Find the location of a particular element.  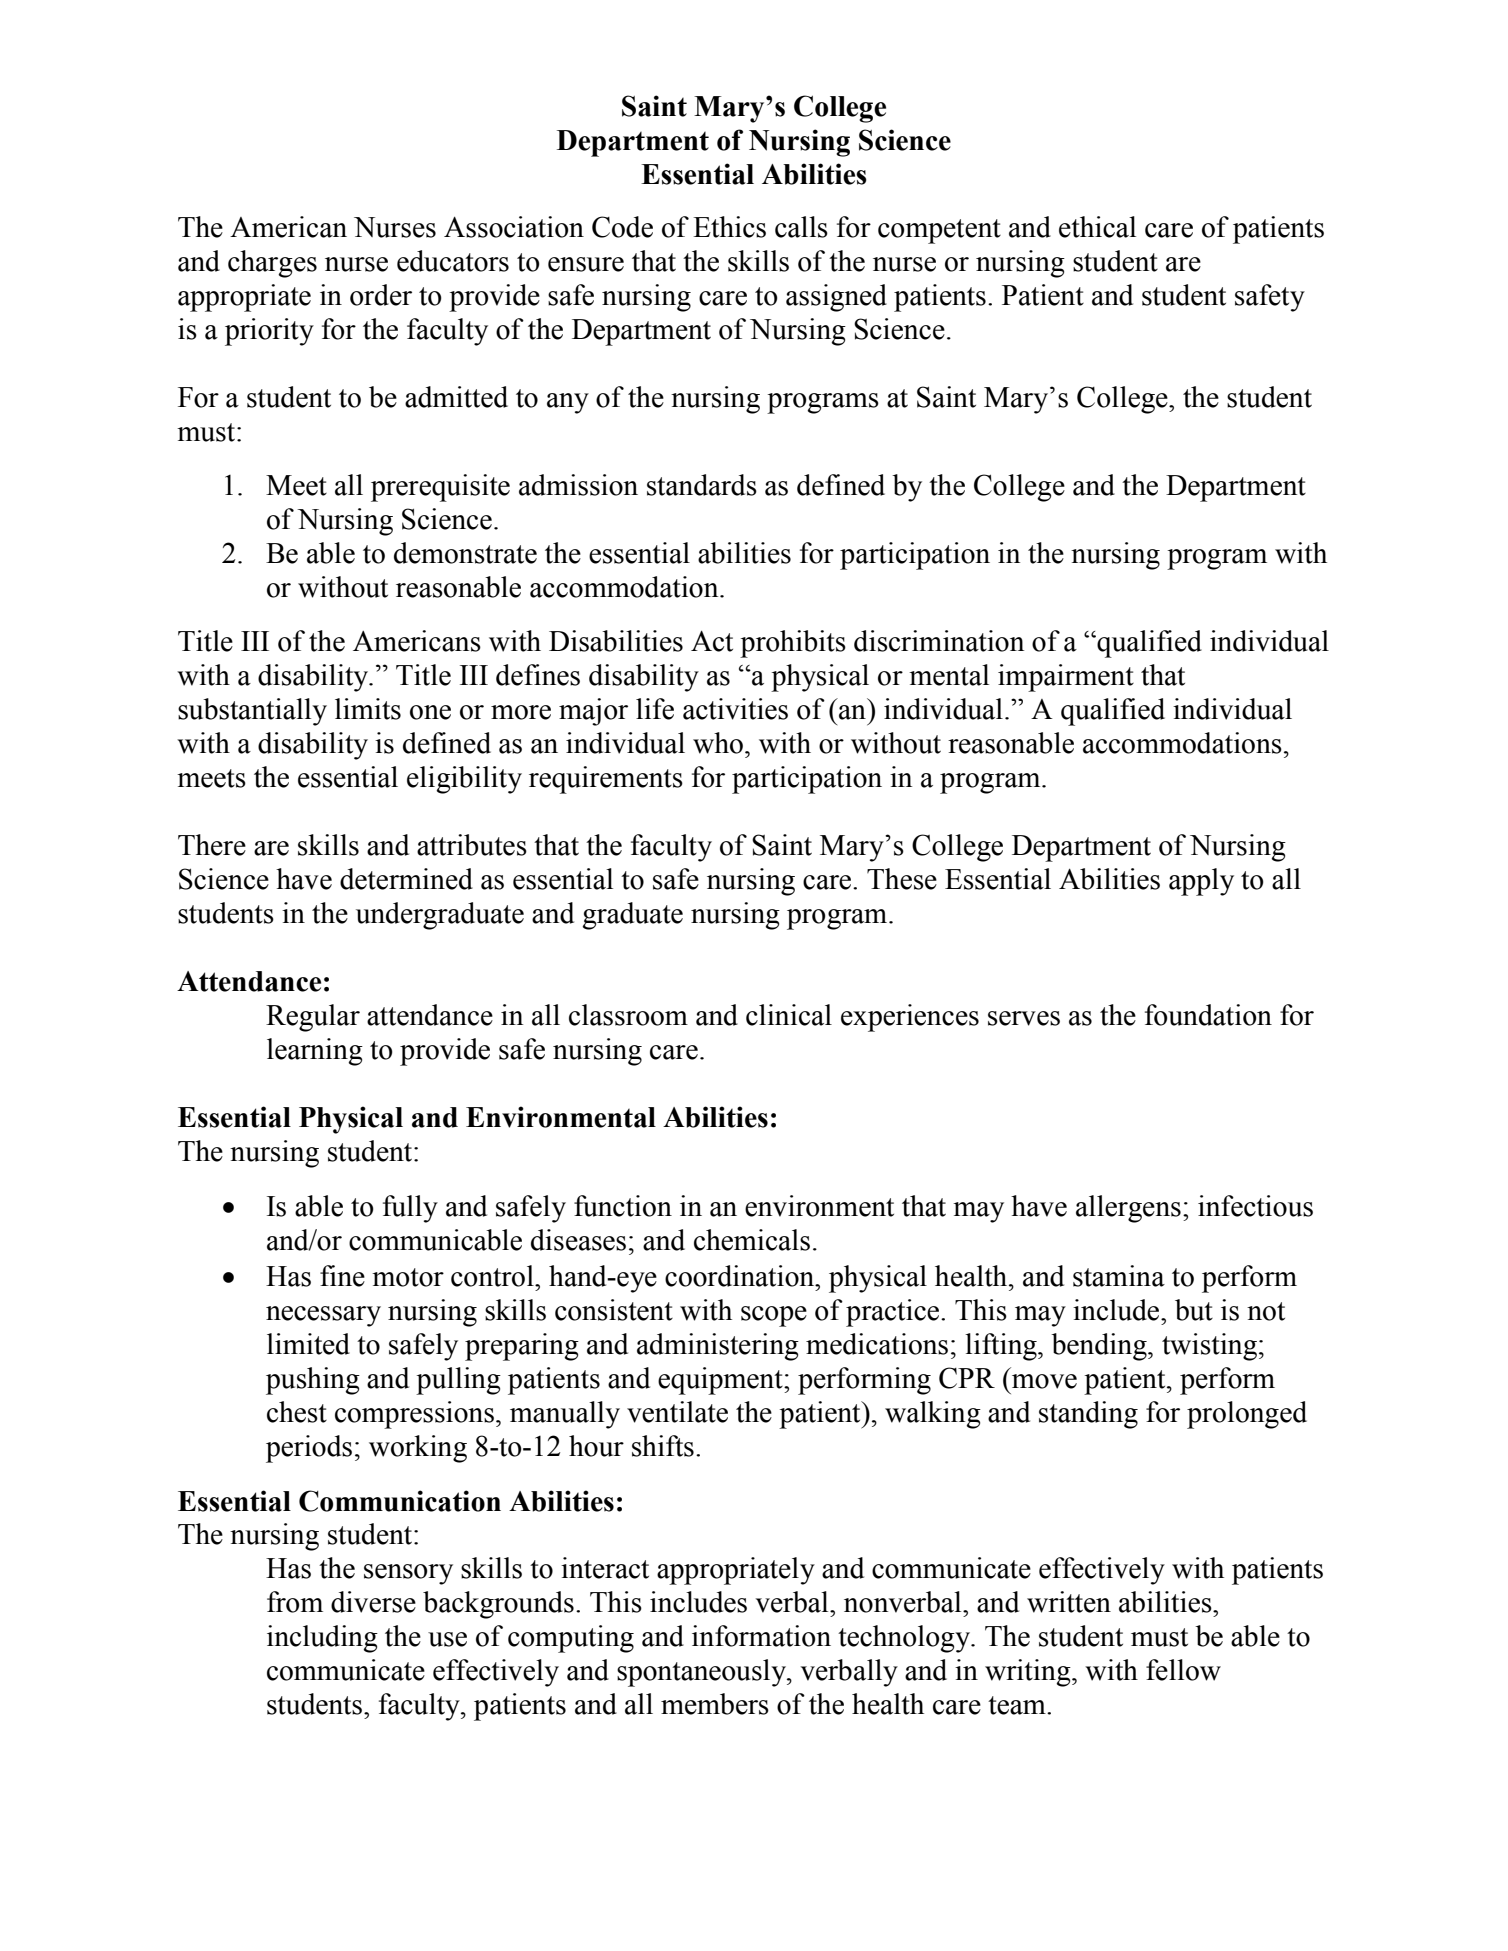

Ethics is located at coordinates (729, 227).
